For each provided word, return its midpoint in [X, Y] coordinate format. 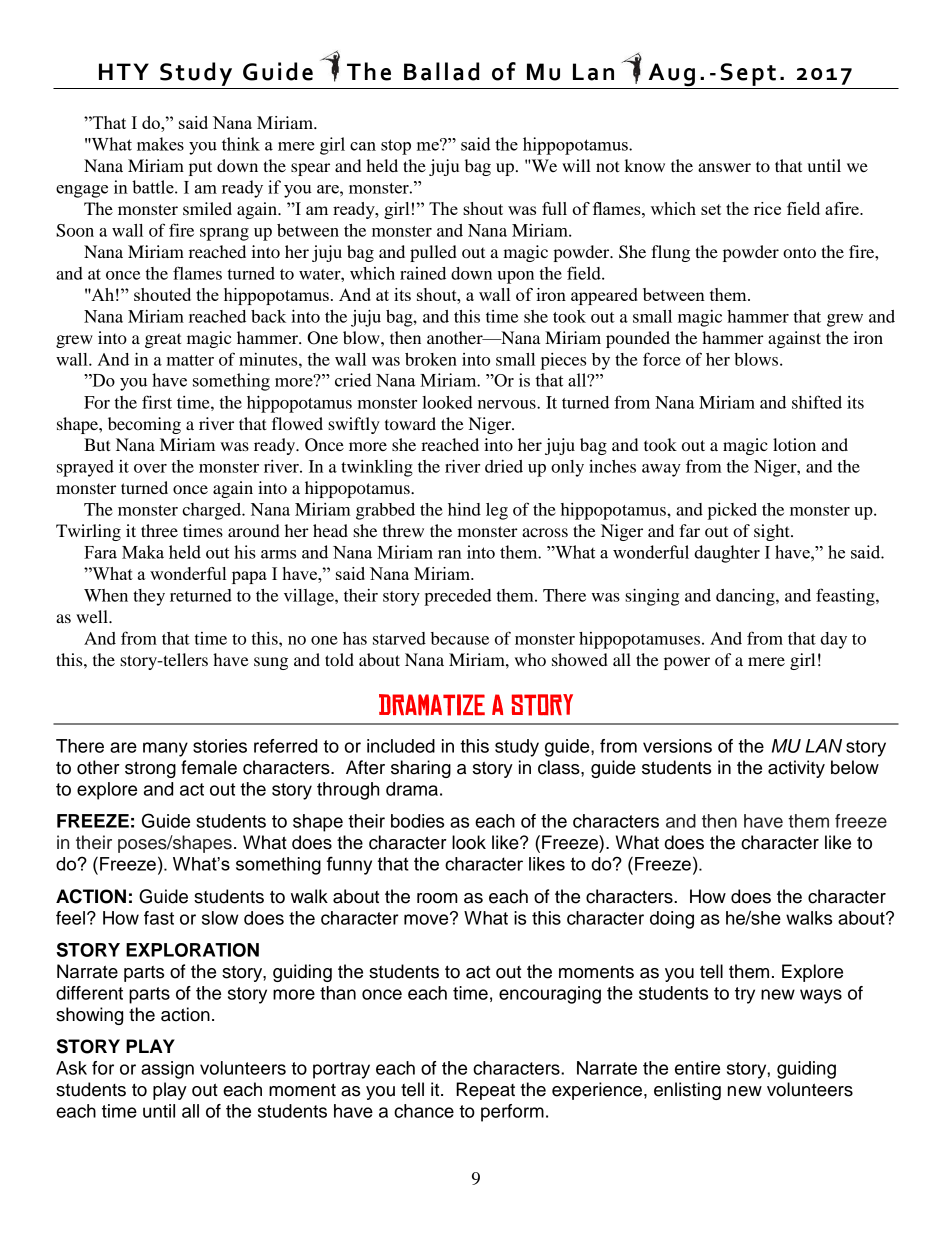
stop [396, 147]
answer [724, 167]
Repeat [485, 1091]
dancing [746, 597]
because [460, 638]
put [200, 168]
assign [167, 1070]
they [149, 597]
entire [697, 1068]
